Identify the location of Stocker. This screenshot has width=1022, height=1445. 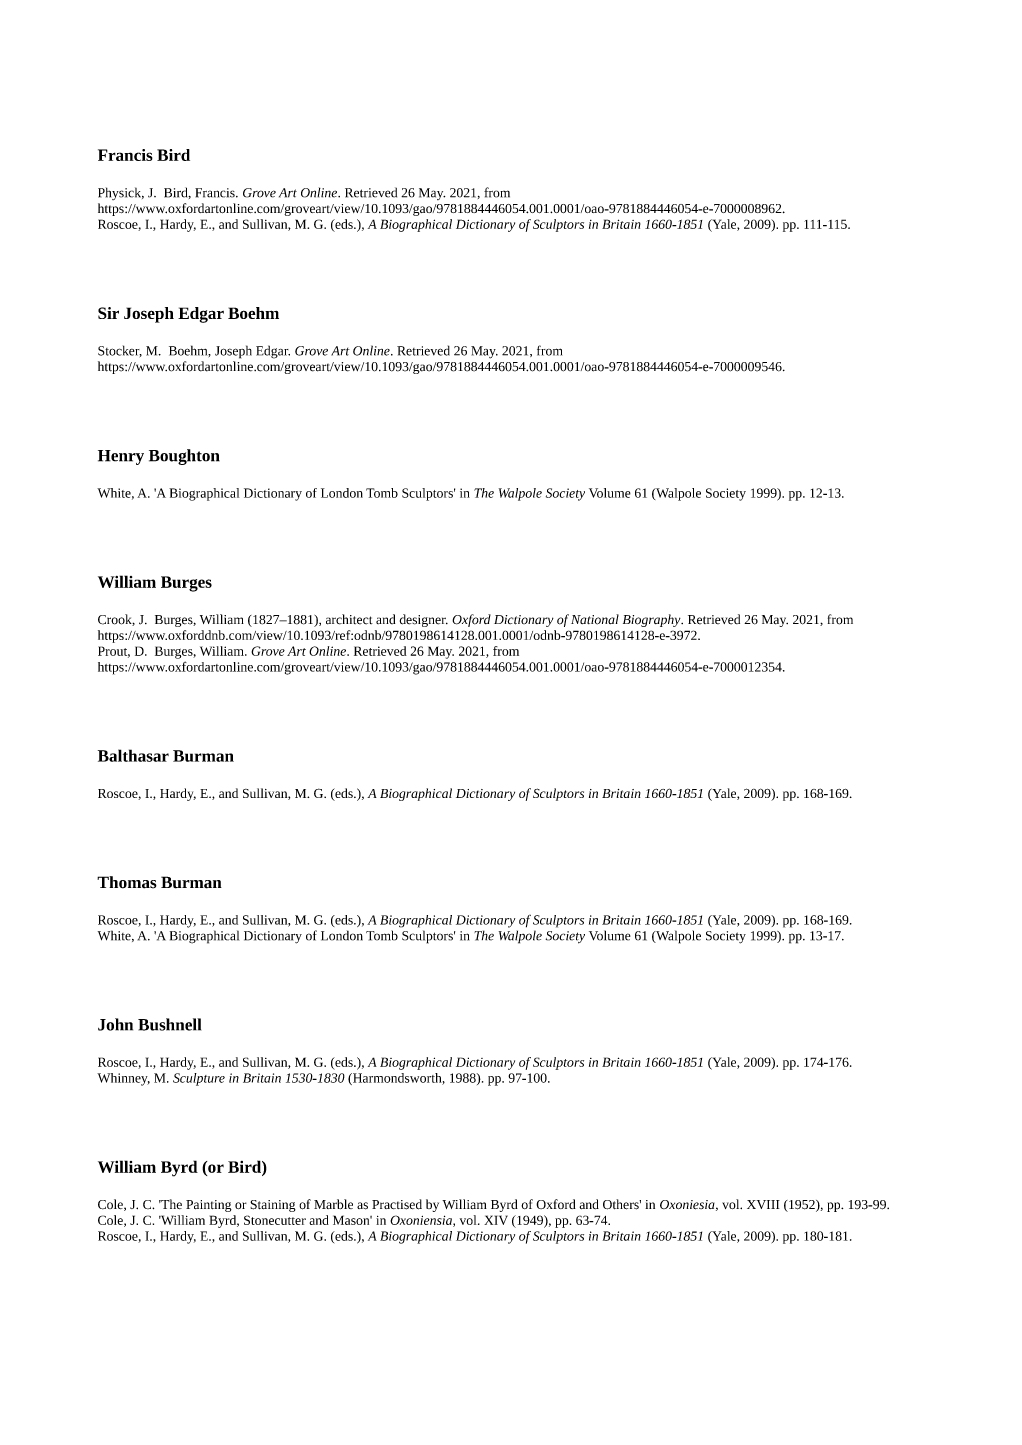
(120, 351).
